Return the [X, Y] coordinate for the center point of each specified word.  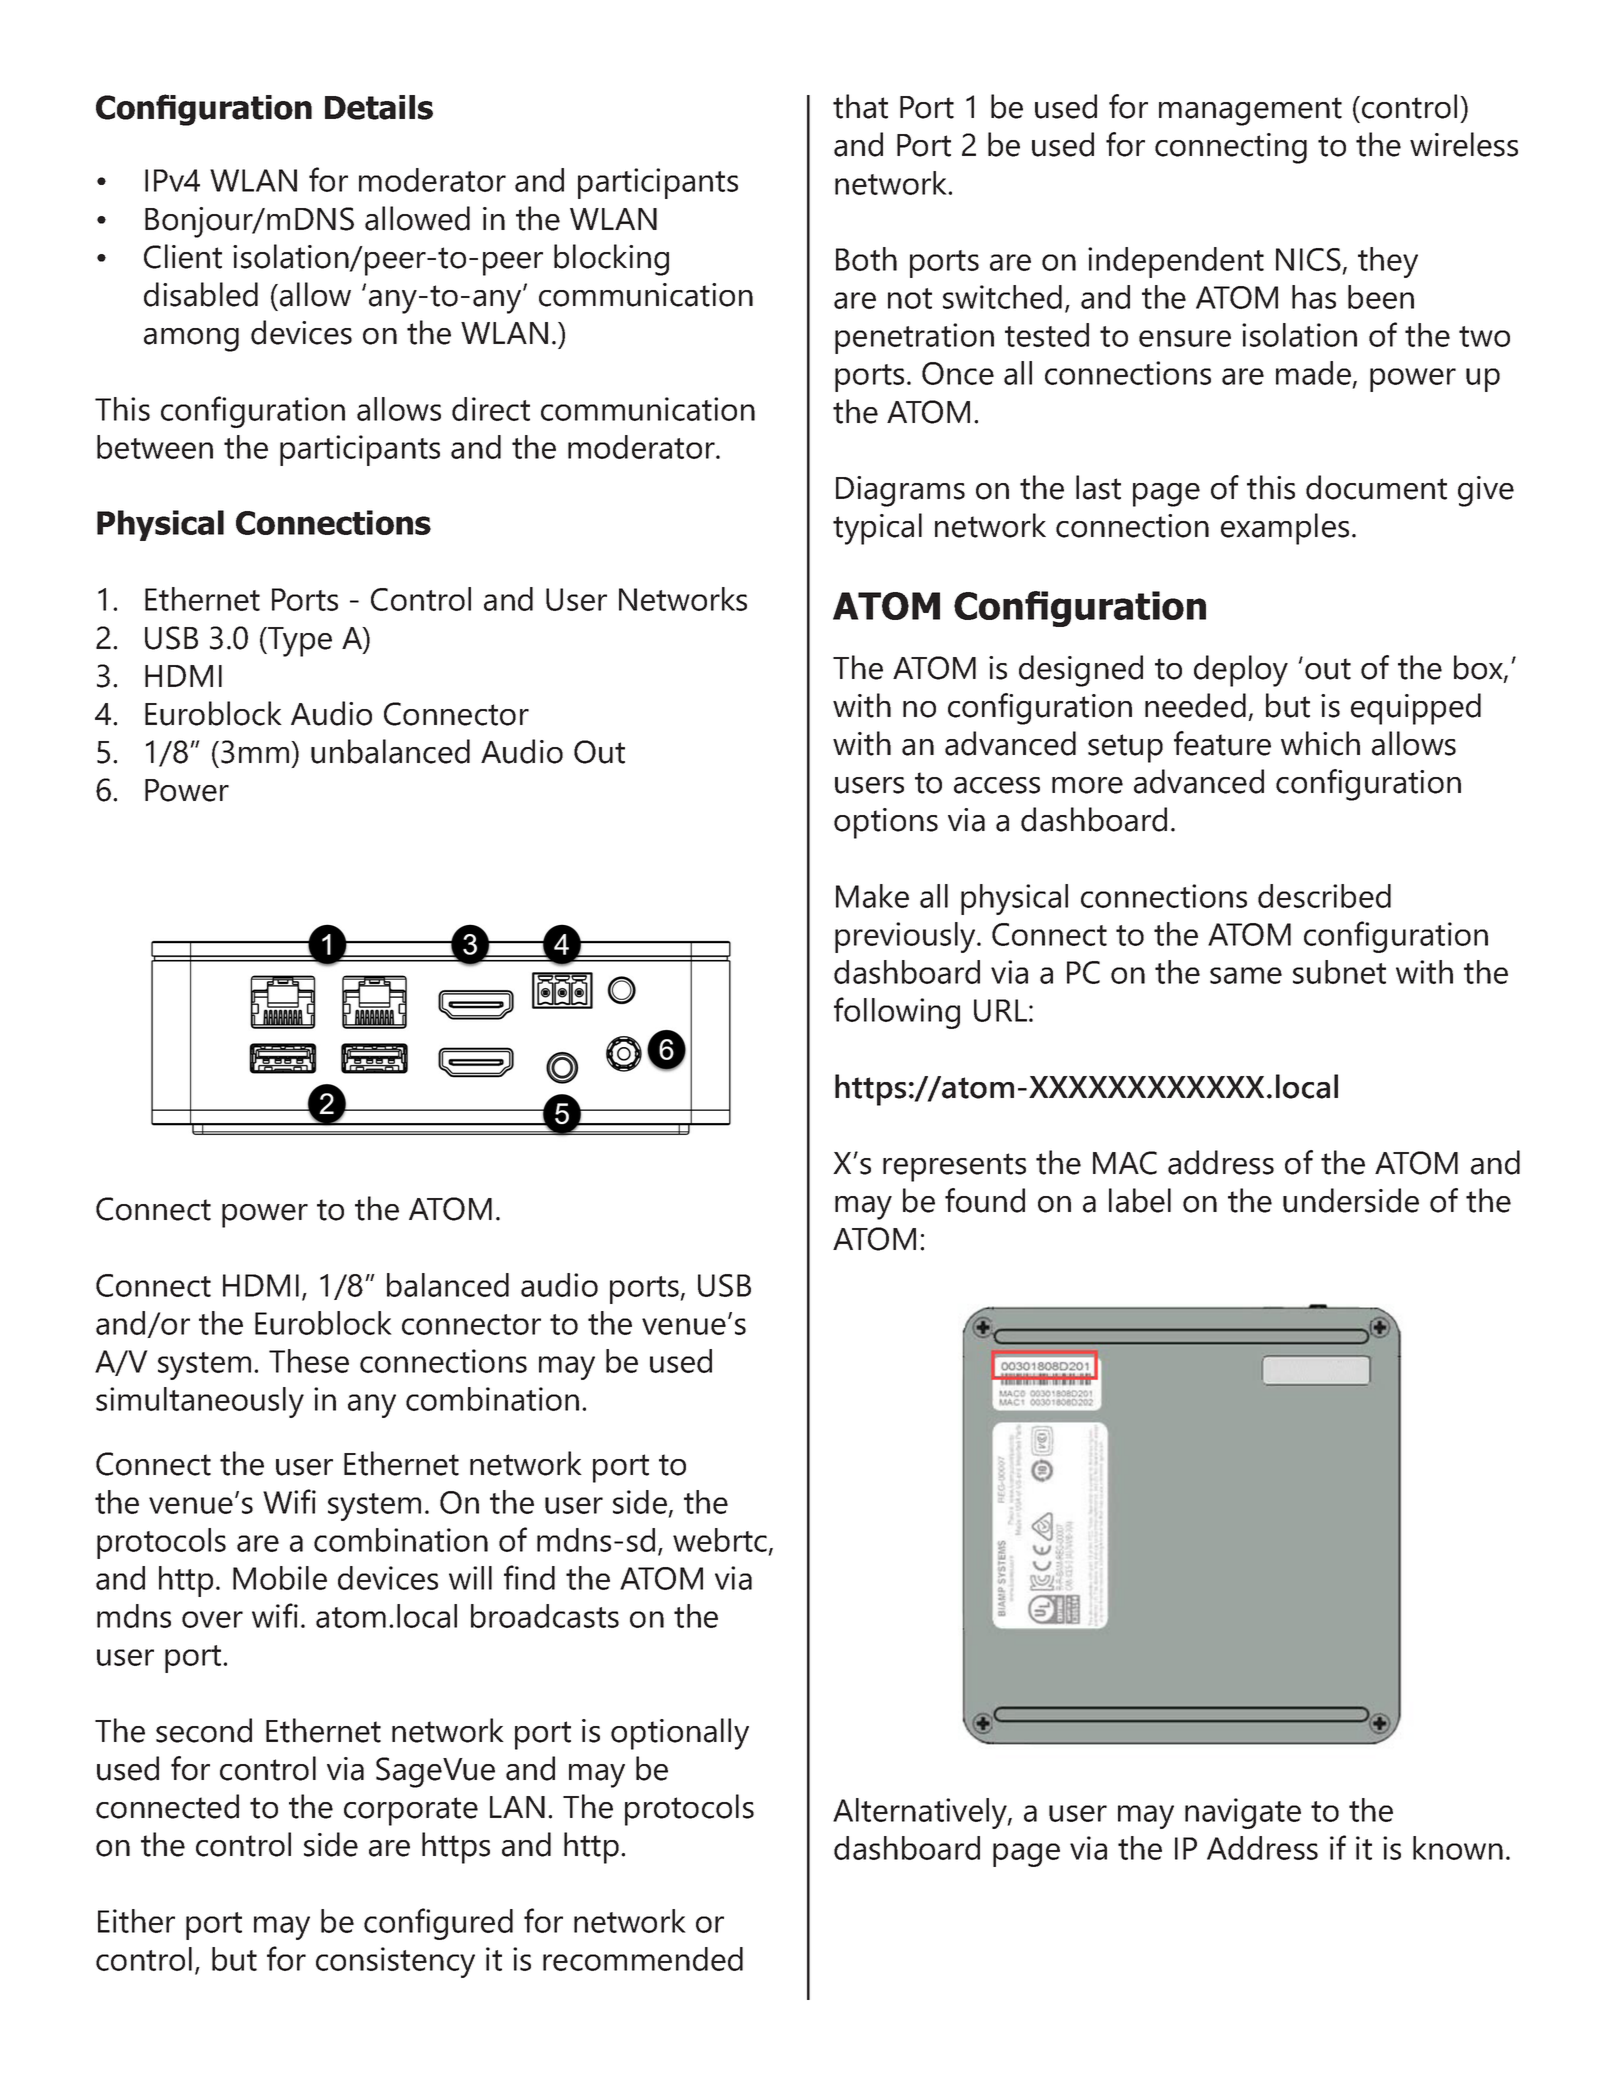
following [897, 1013]
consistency [395, 1962]
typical [877, 529]
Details [379, 107]
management [1250, 111]
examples [1285, 529]
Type [299, 642]
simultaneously [200, 1402]
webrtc [720, 1540]
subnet [1339, 972]
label [1140, 1200]
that [860, 106]
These [309, 1361]
